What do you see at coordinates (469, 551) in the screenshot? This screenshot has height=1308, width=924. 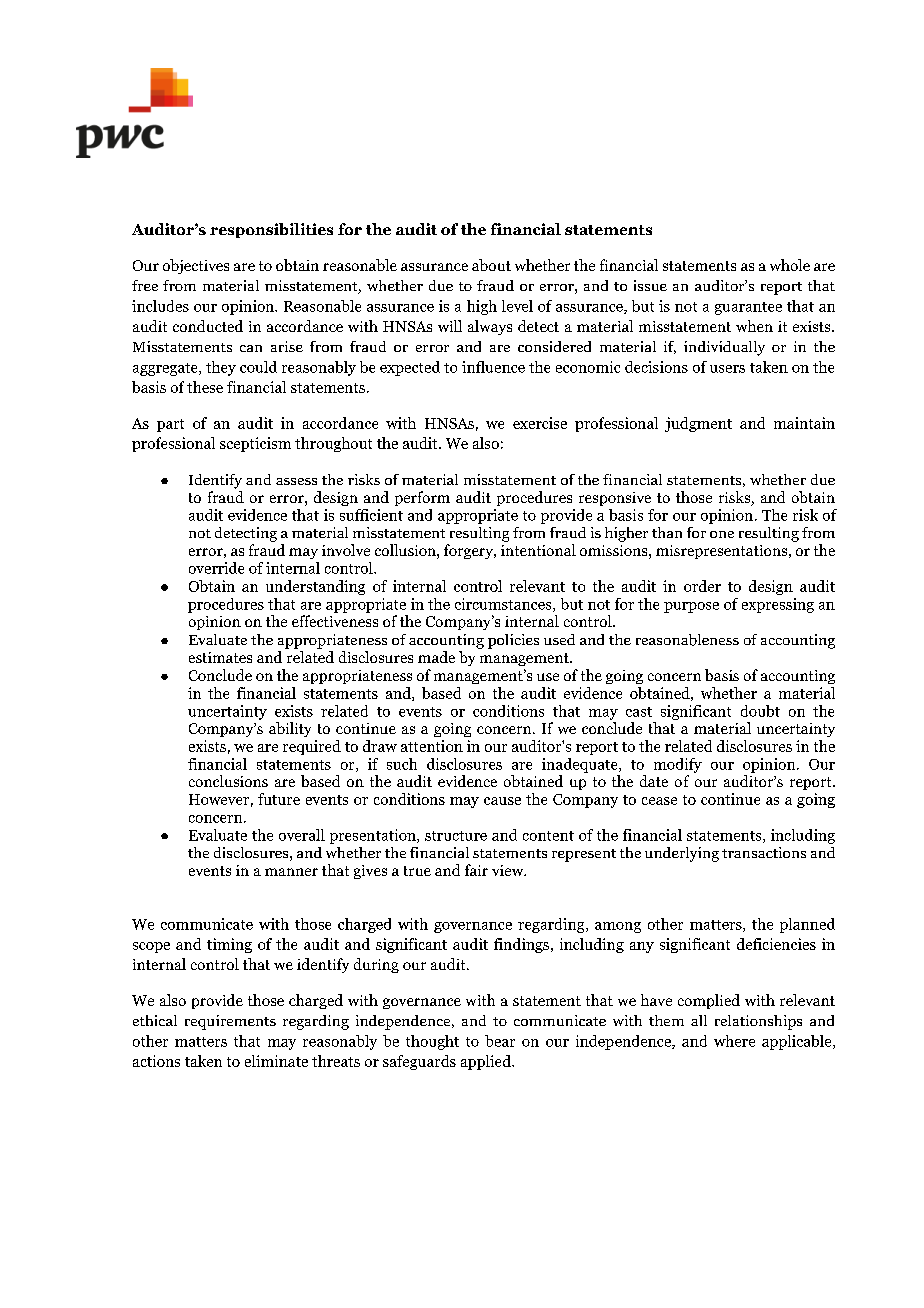 I see `forgery` at bounding box center [469, 551].
